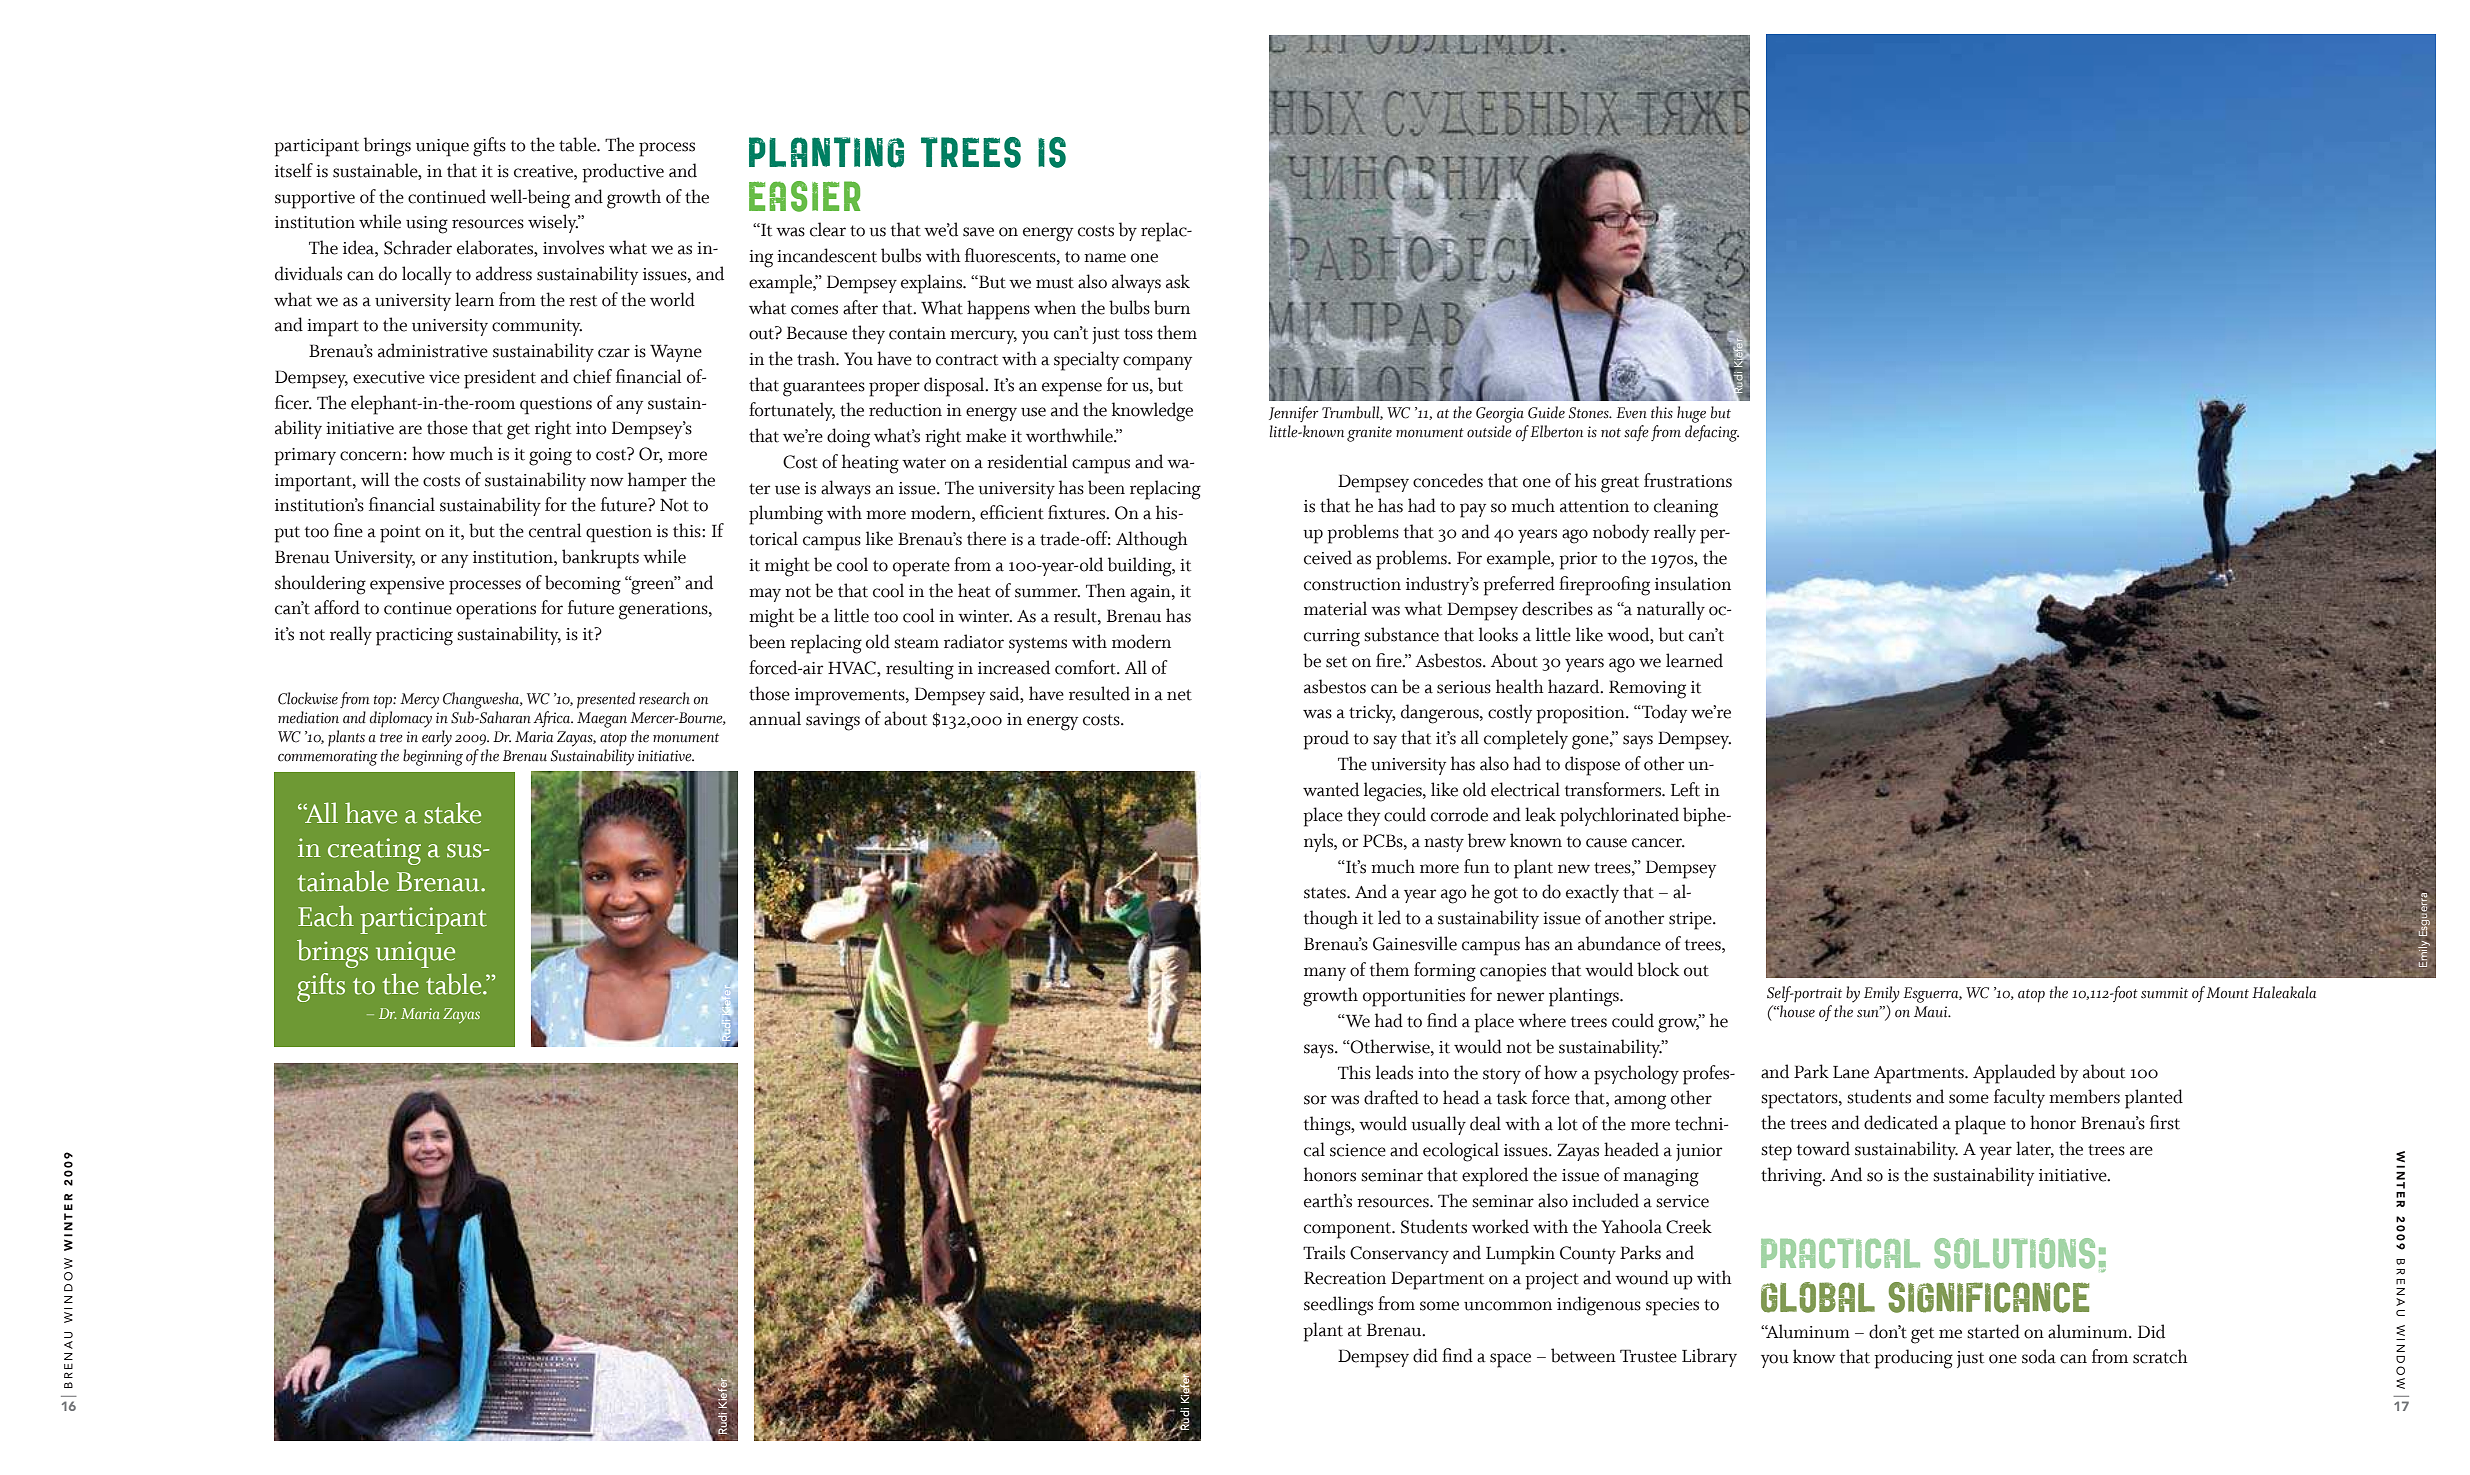 The width and height of the image is (2470, 1475). Describe the element at coordinates (1691, 921) in the image. I see `stripe` at that location.
